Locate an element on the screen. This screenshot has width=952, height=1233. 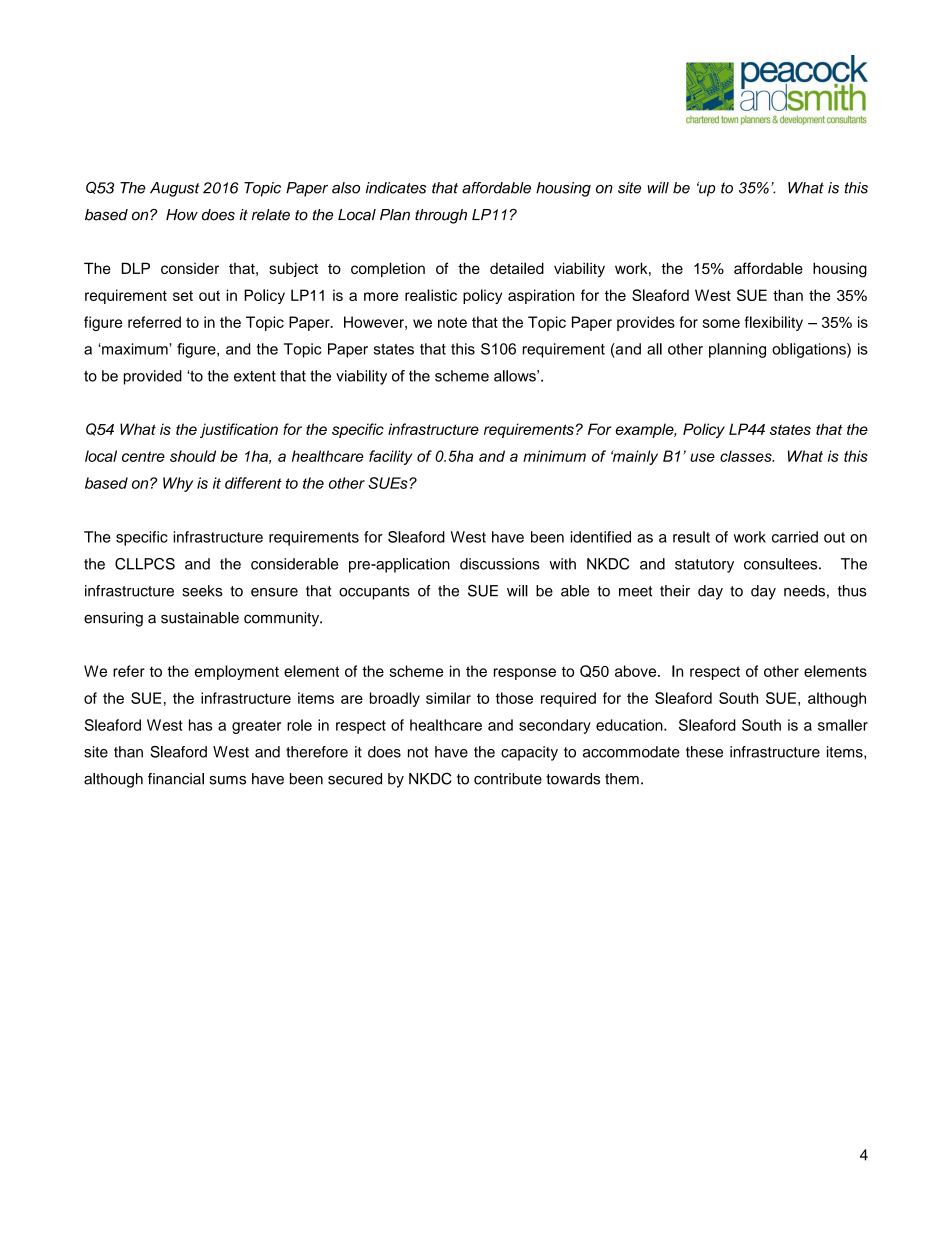
minimum is located at coordinates (554, 456).
